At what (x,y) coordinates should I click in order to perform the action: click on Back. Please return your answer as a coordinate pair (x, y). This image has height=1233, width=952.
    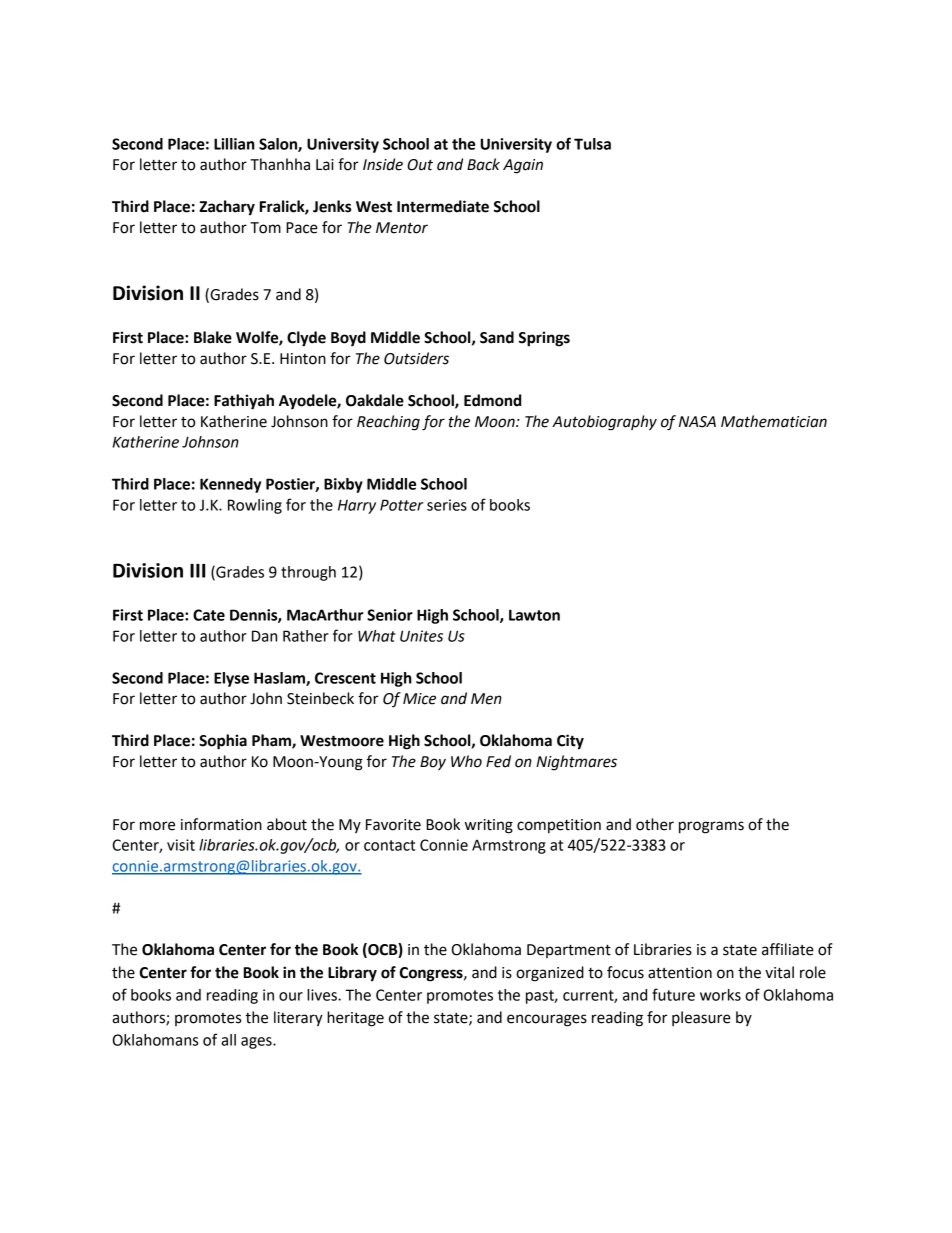
    Looking at the image, I should click on (483, 164).
